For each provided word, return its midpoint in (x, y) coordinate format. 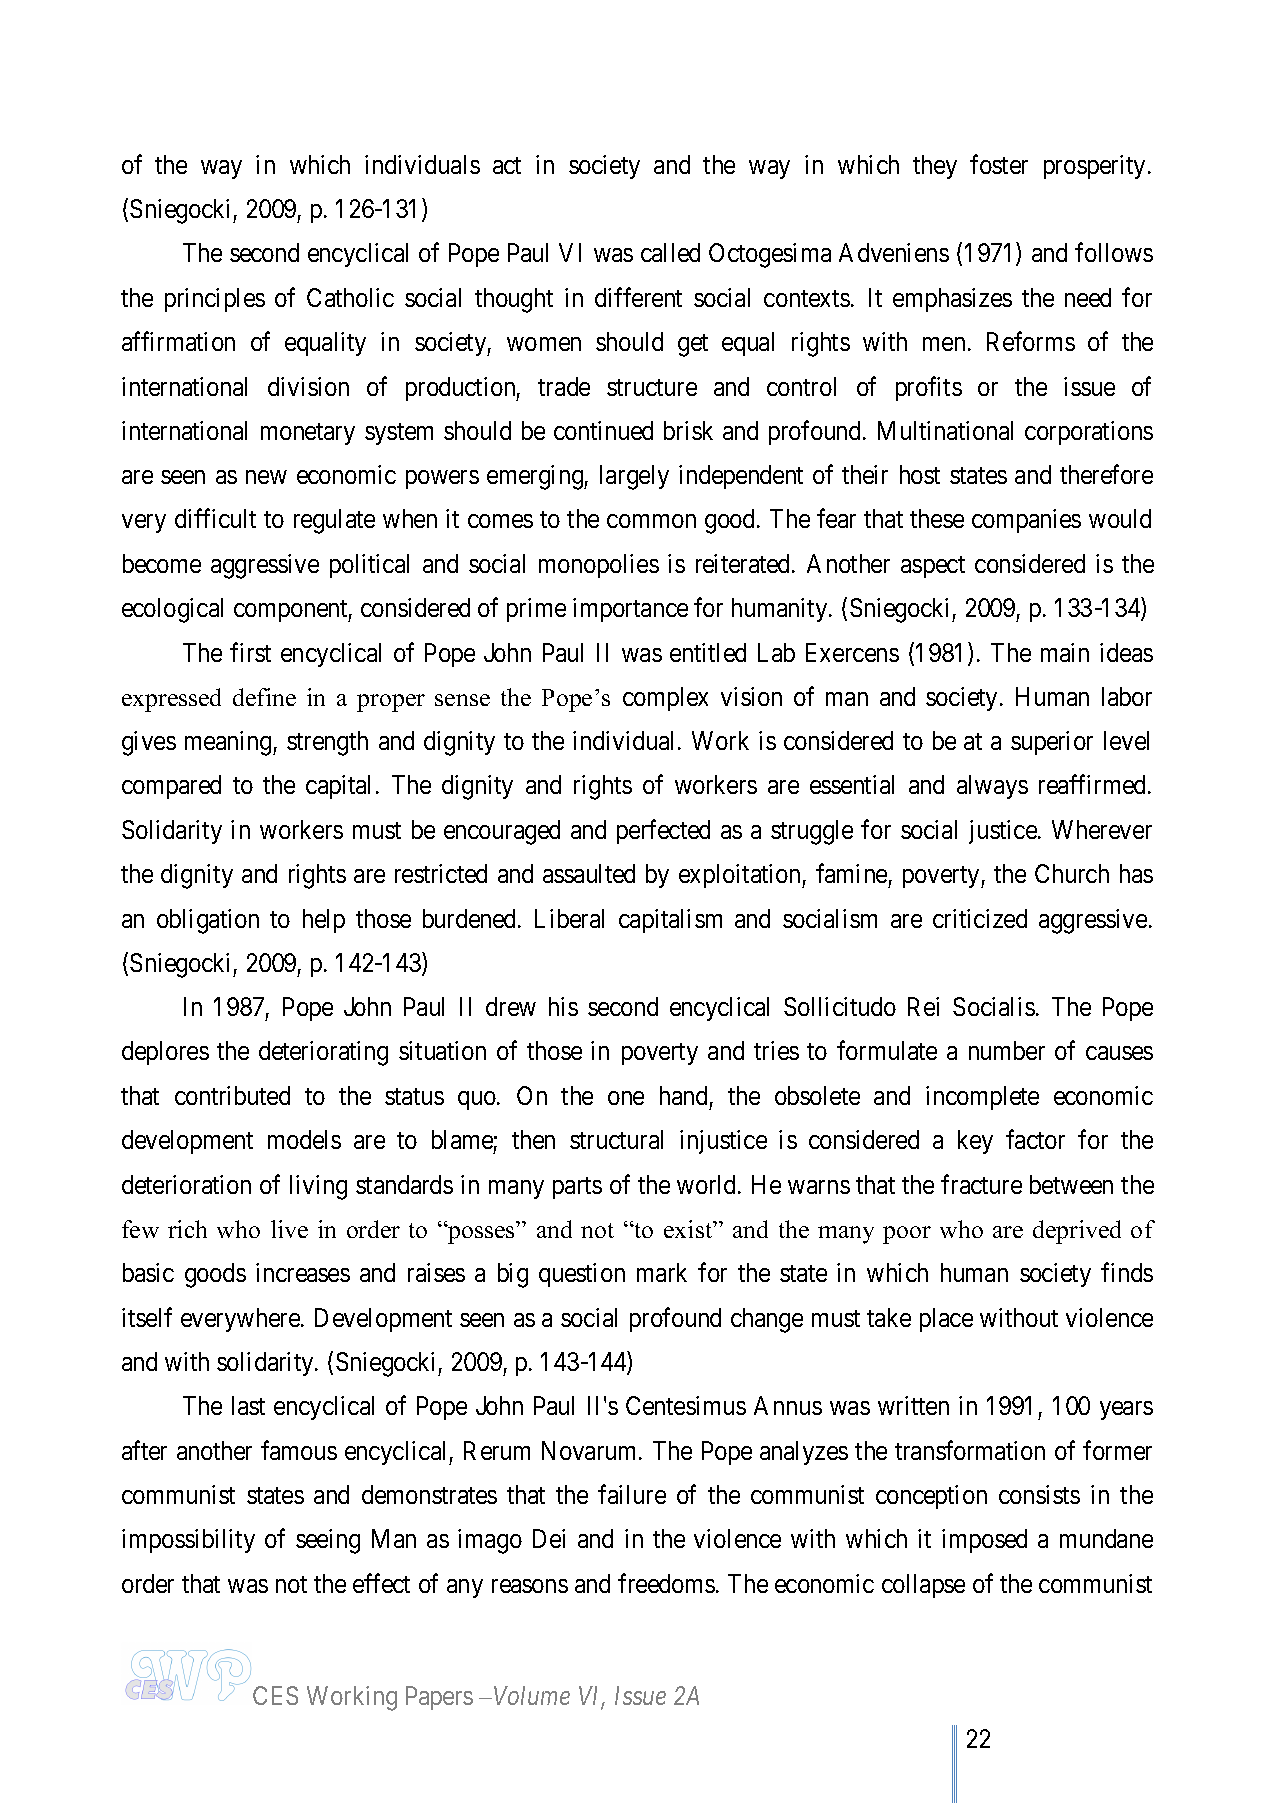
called (670, 252)
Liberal (569, 918)
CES (275, 1695)
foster (999, 164)
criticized (980, 918)
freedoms (666, 1583)
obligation (208, 921)
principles (215, 300)
